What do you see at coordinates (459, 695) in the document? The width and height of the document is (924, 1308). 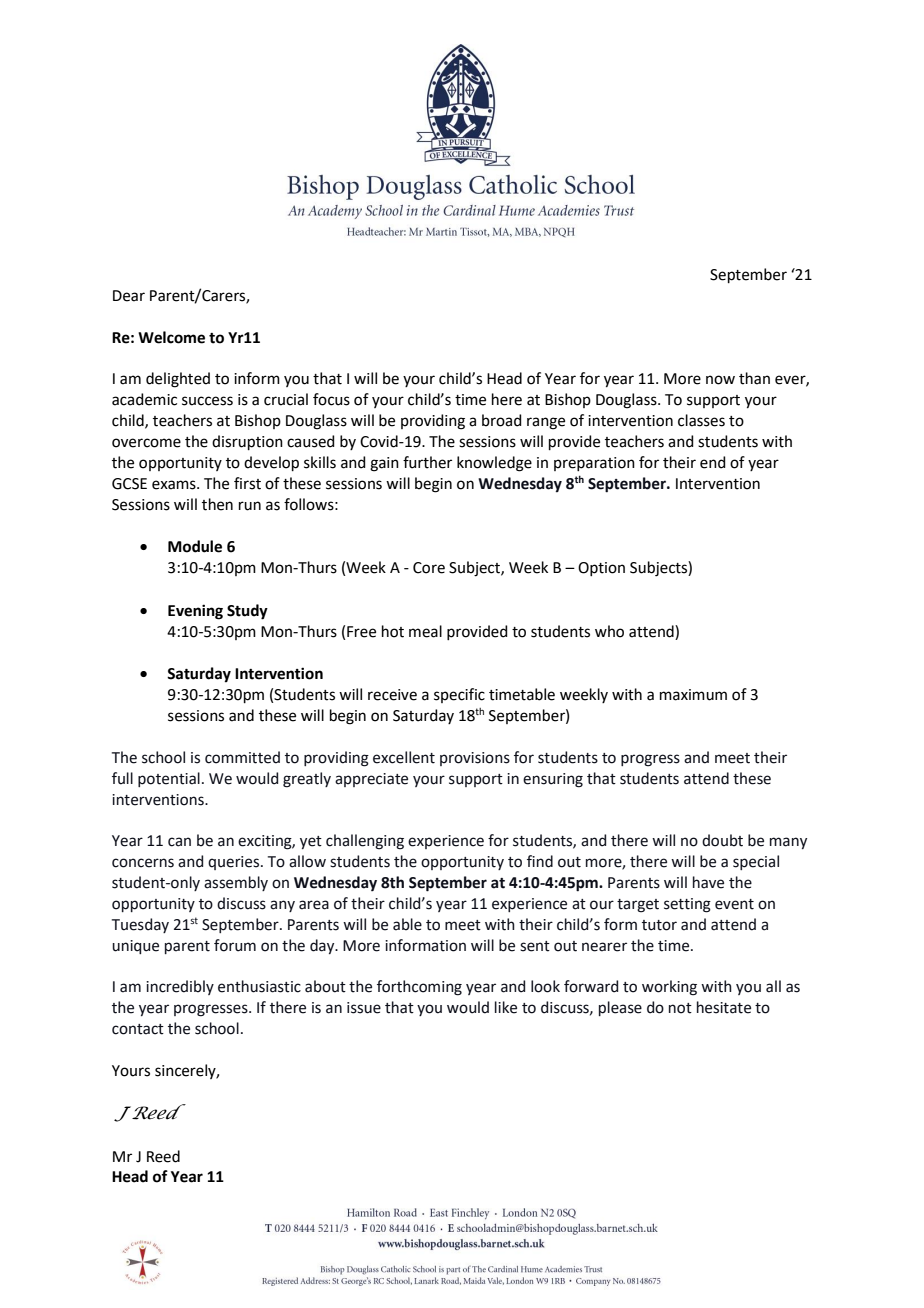 I see `specific` at bounding box center [459, 695].
